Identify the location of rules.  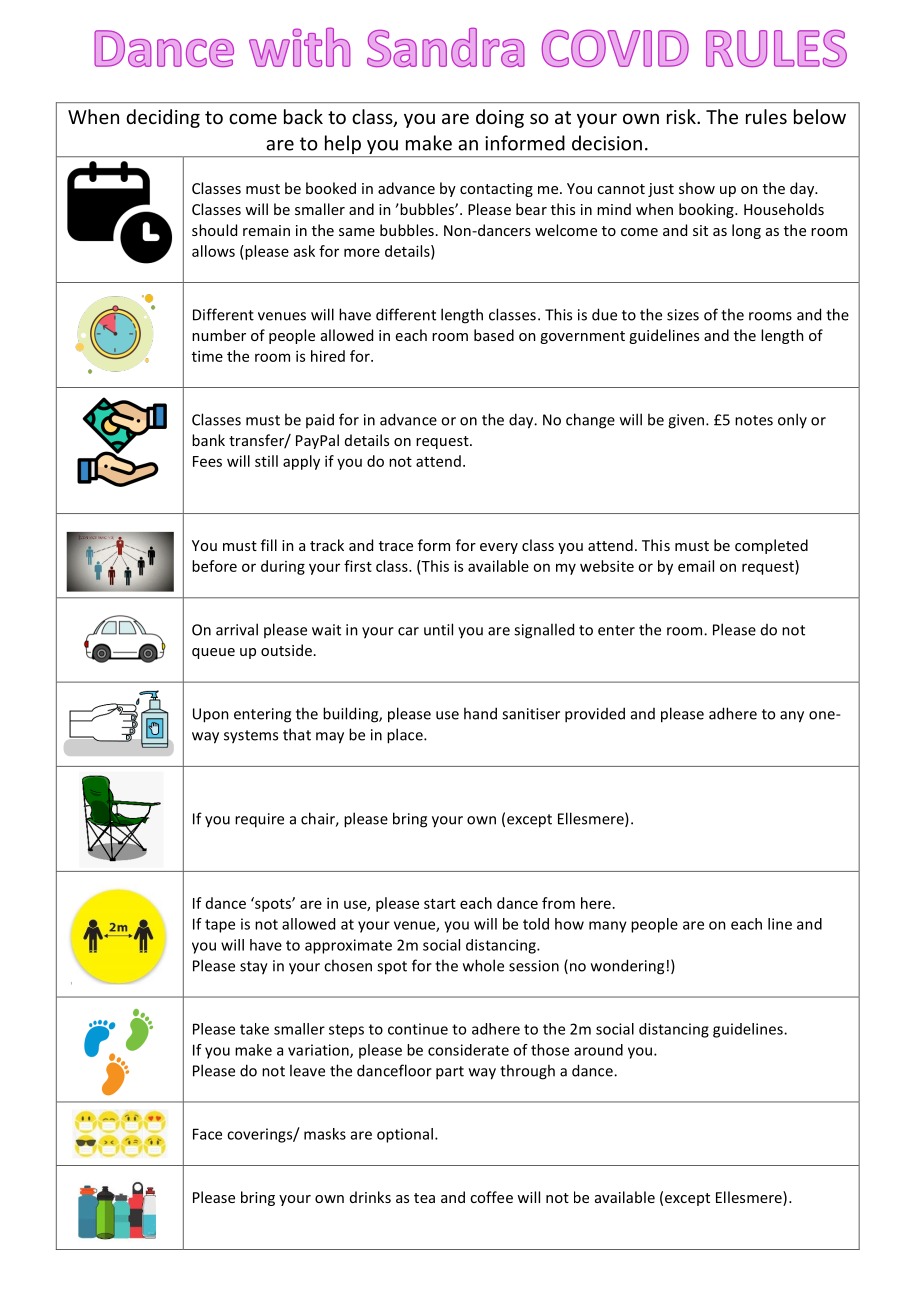
(766, 116).
